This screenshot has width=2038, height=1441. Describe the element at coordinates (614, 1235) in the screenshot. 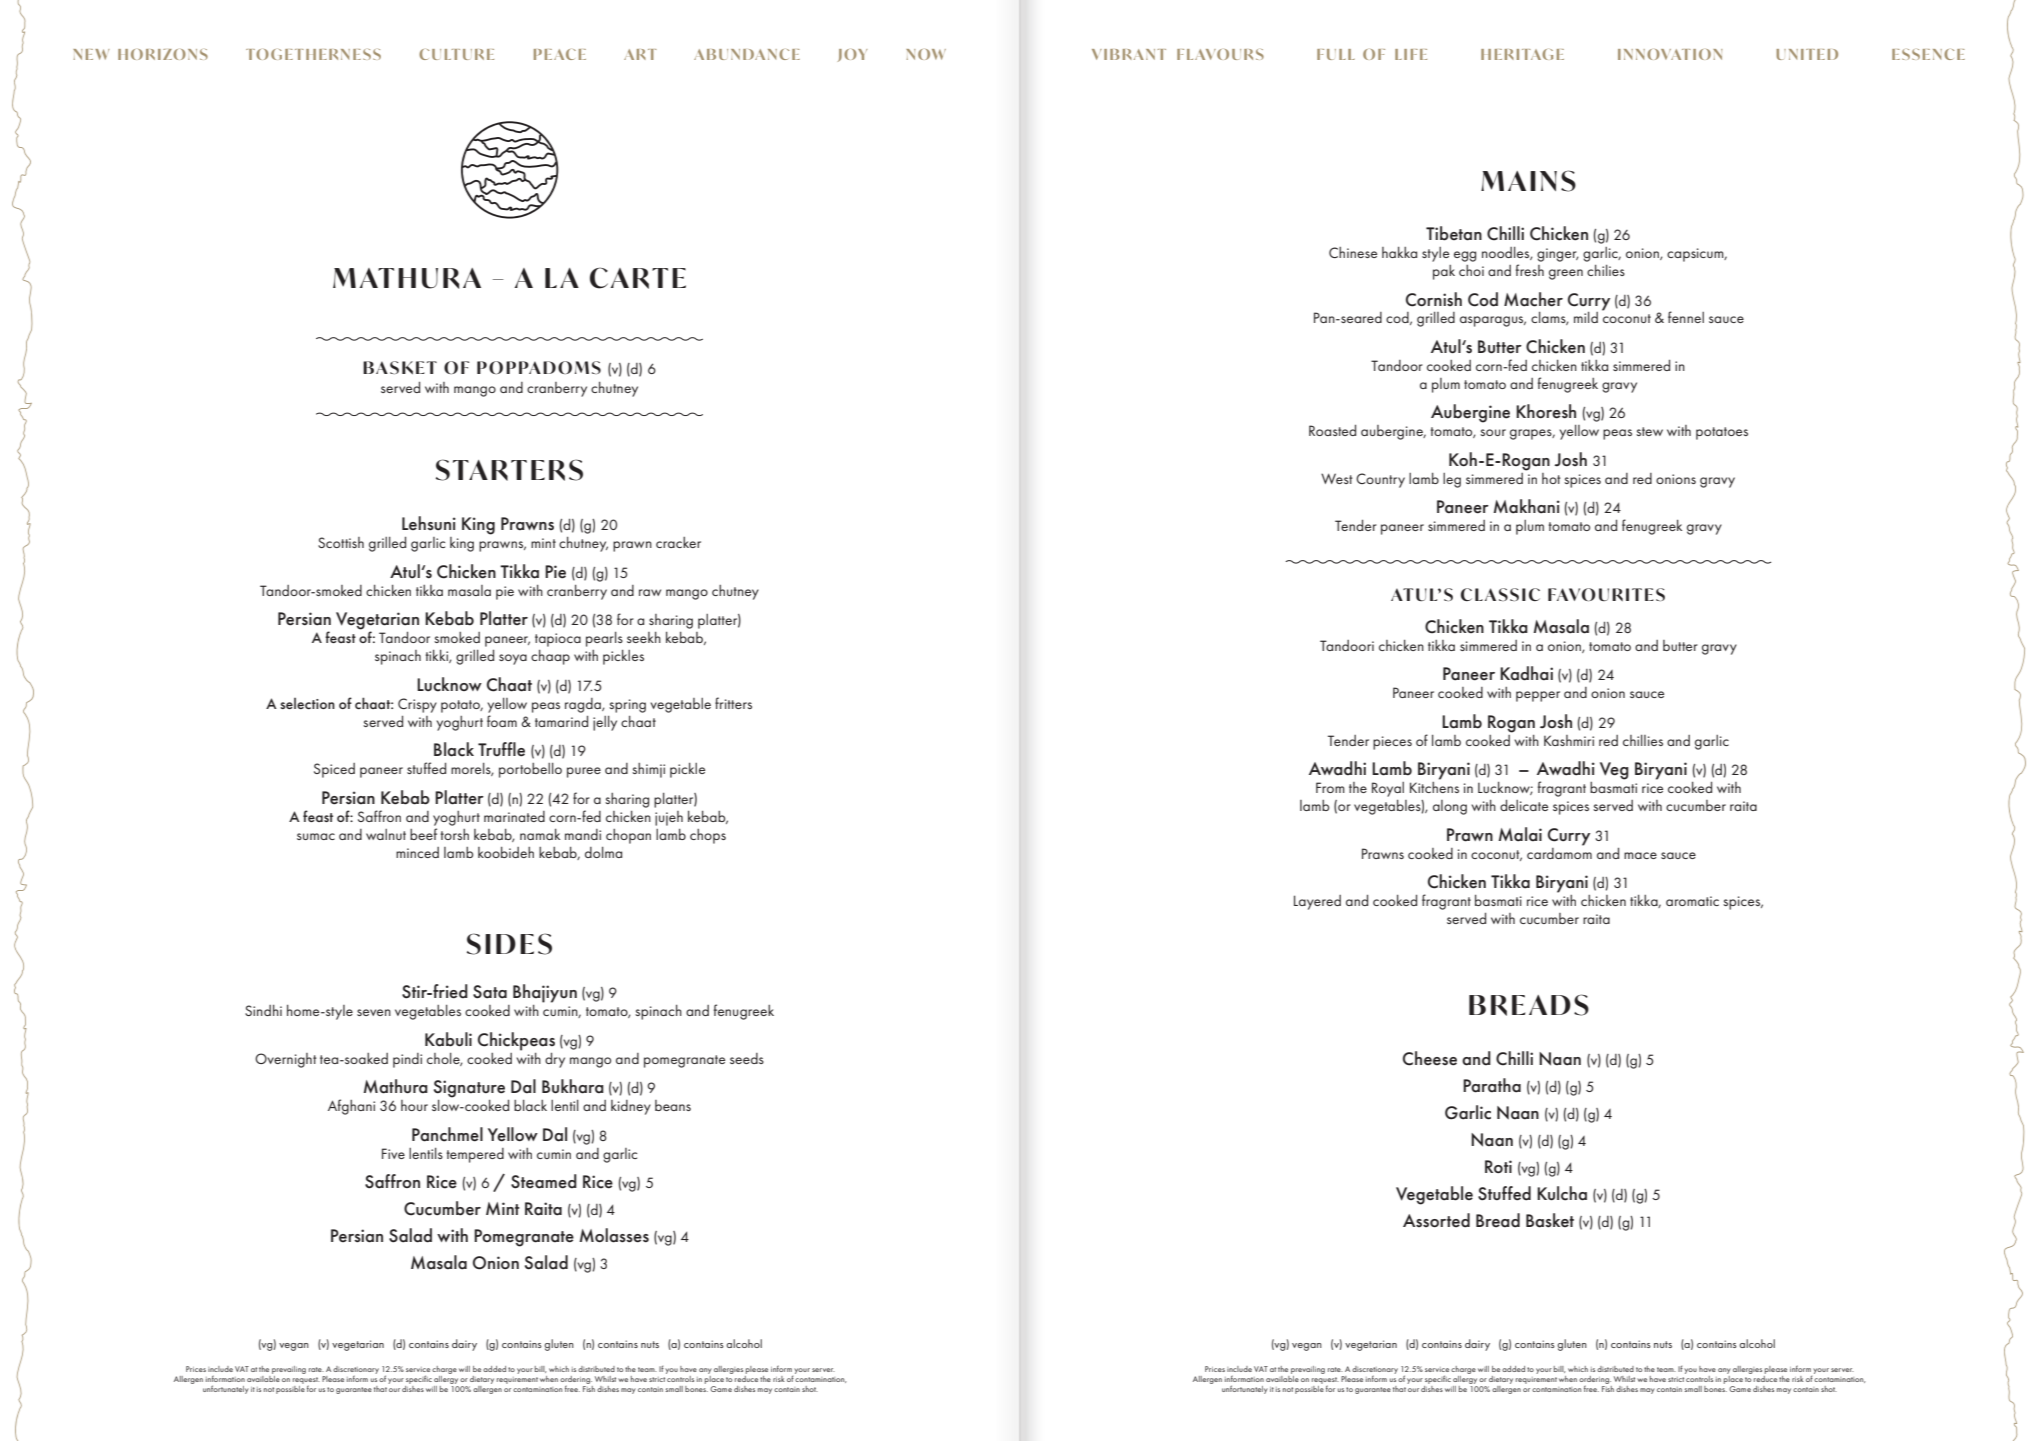

I see `Molasses` at that location.
